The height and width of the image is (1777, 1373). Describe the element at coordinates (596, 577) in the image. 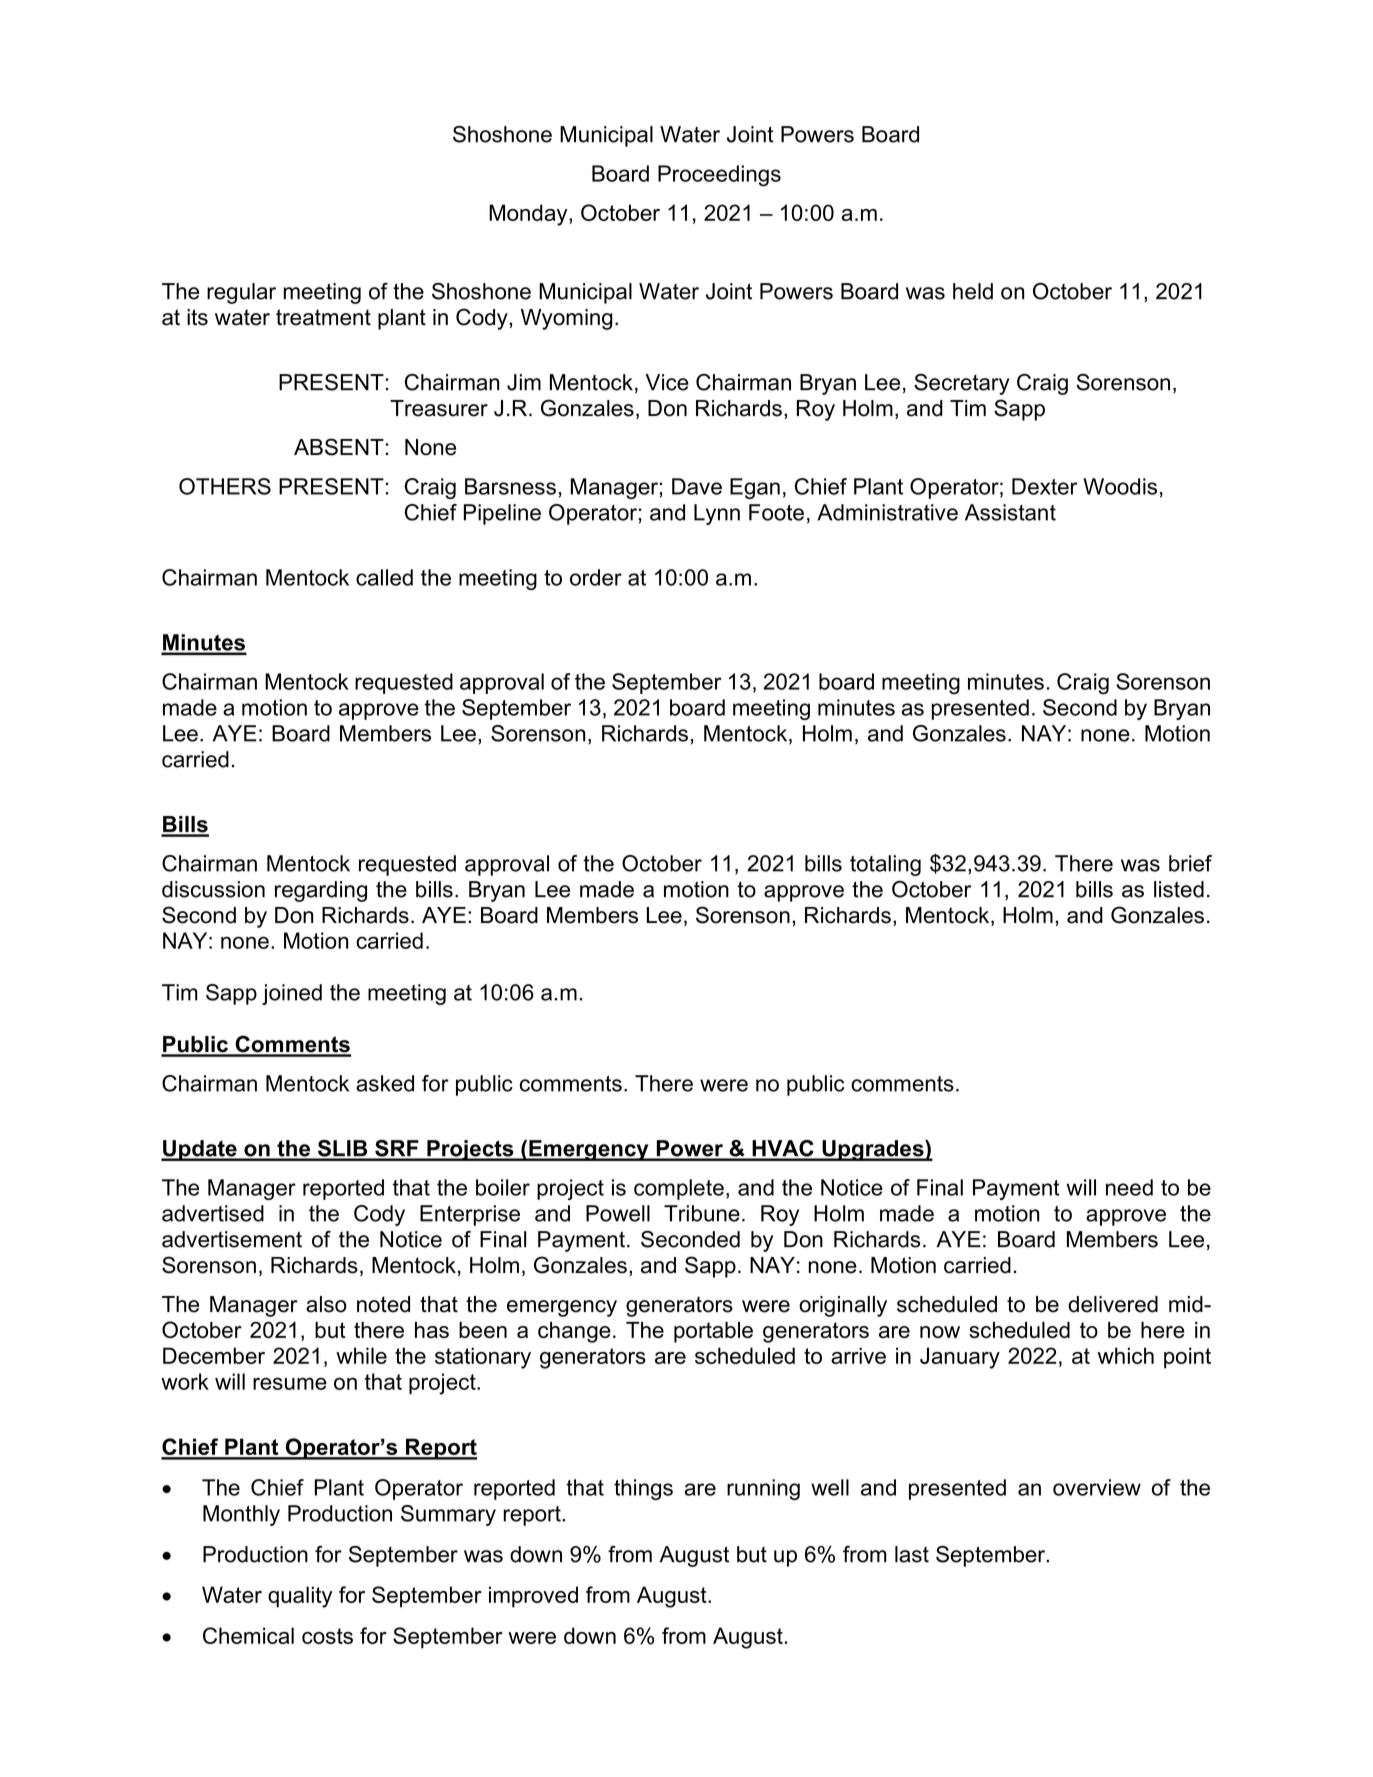

I see `order` at that location.
